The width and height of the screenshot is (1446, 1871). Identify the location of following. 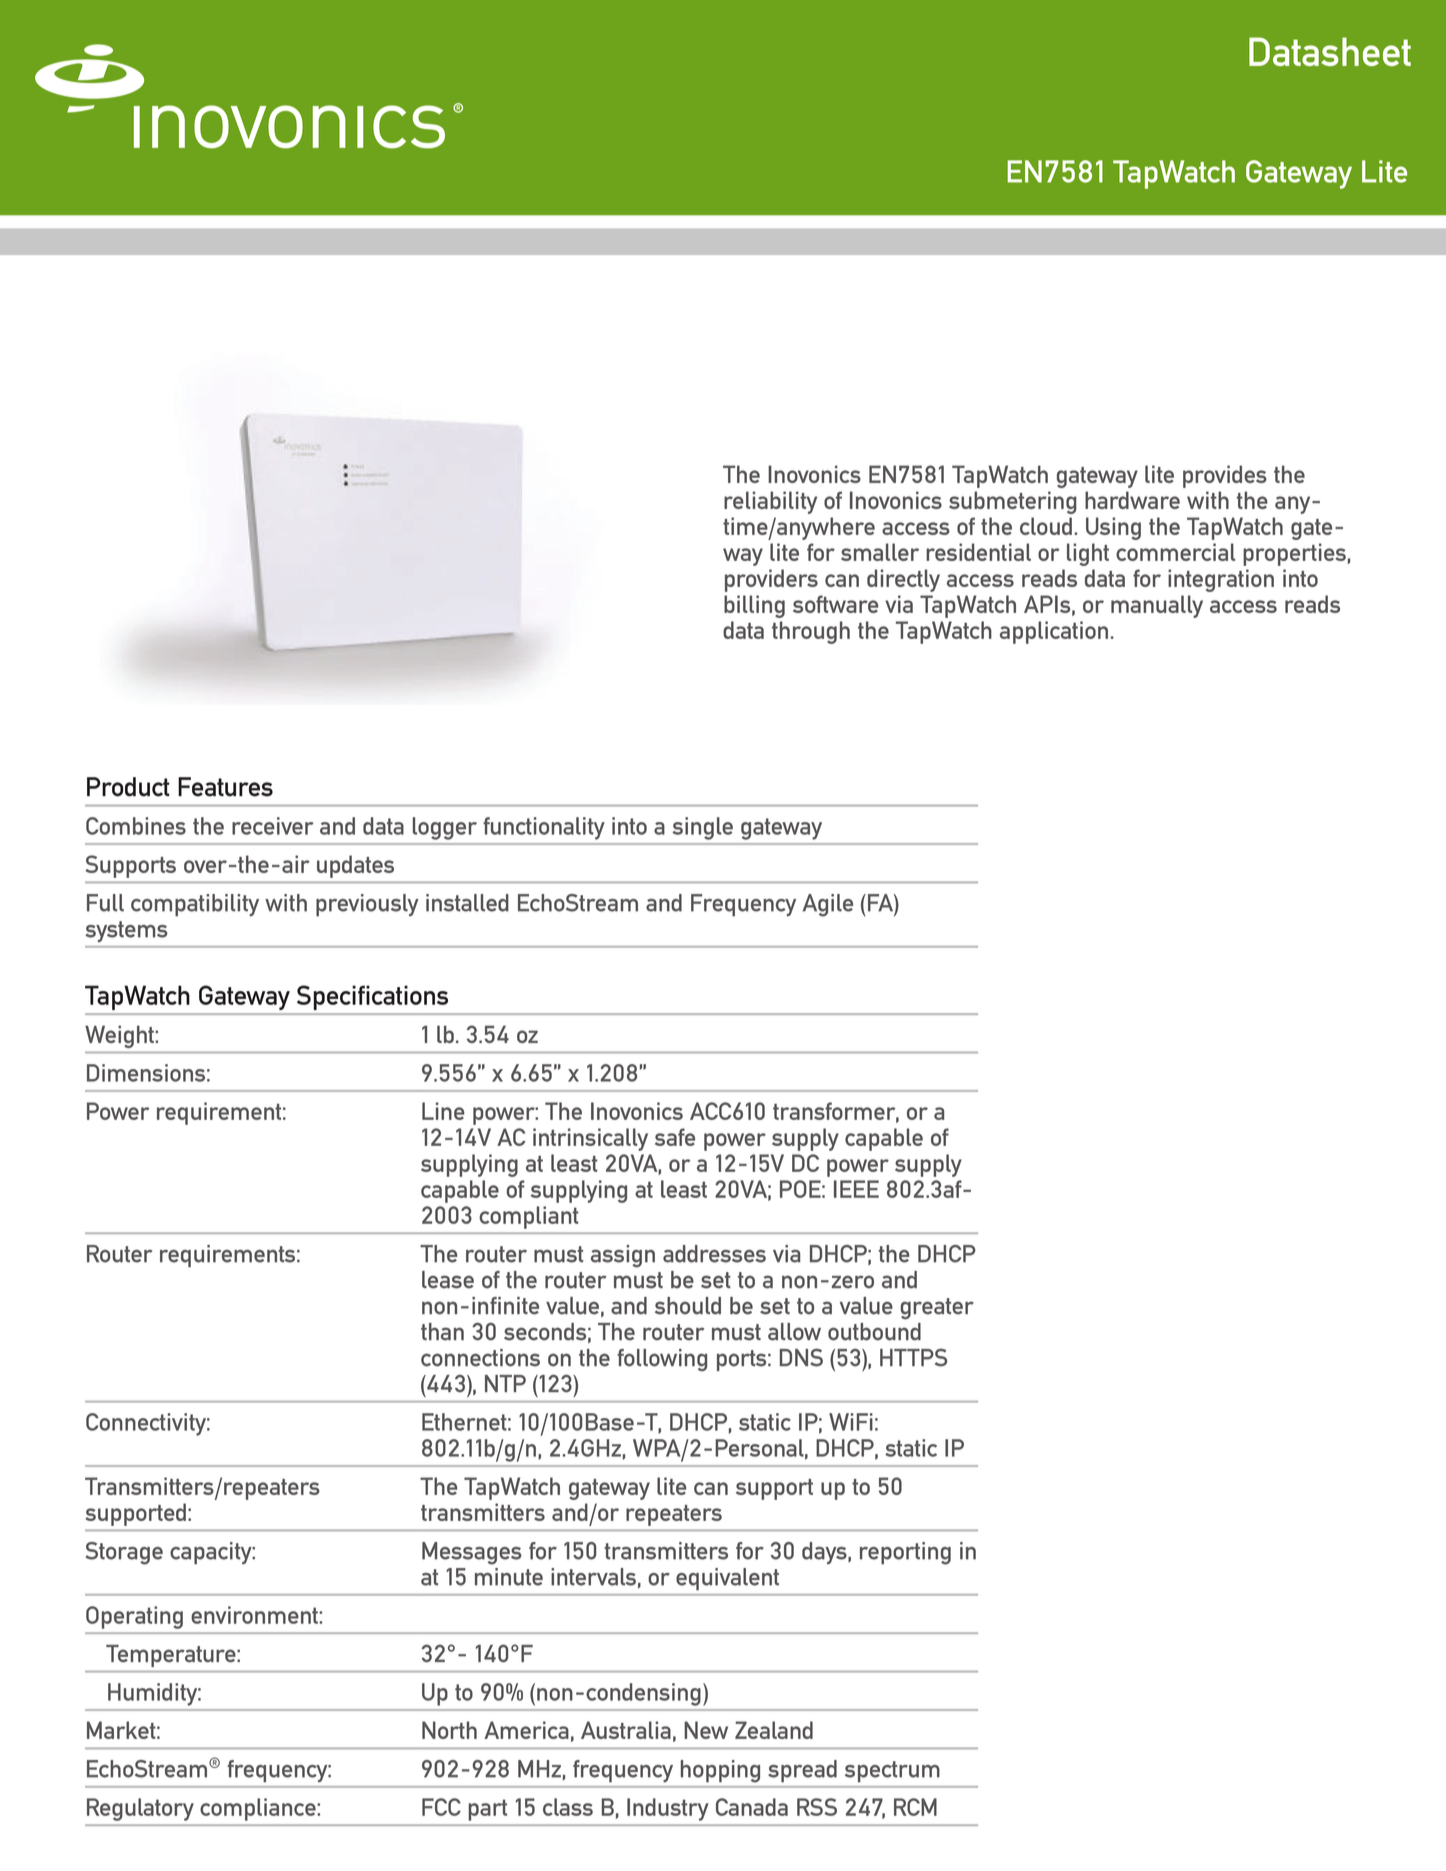
(662, 1360).
